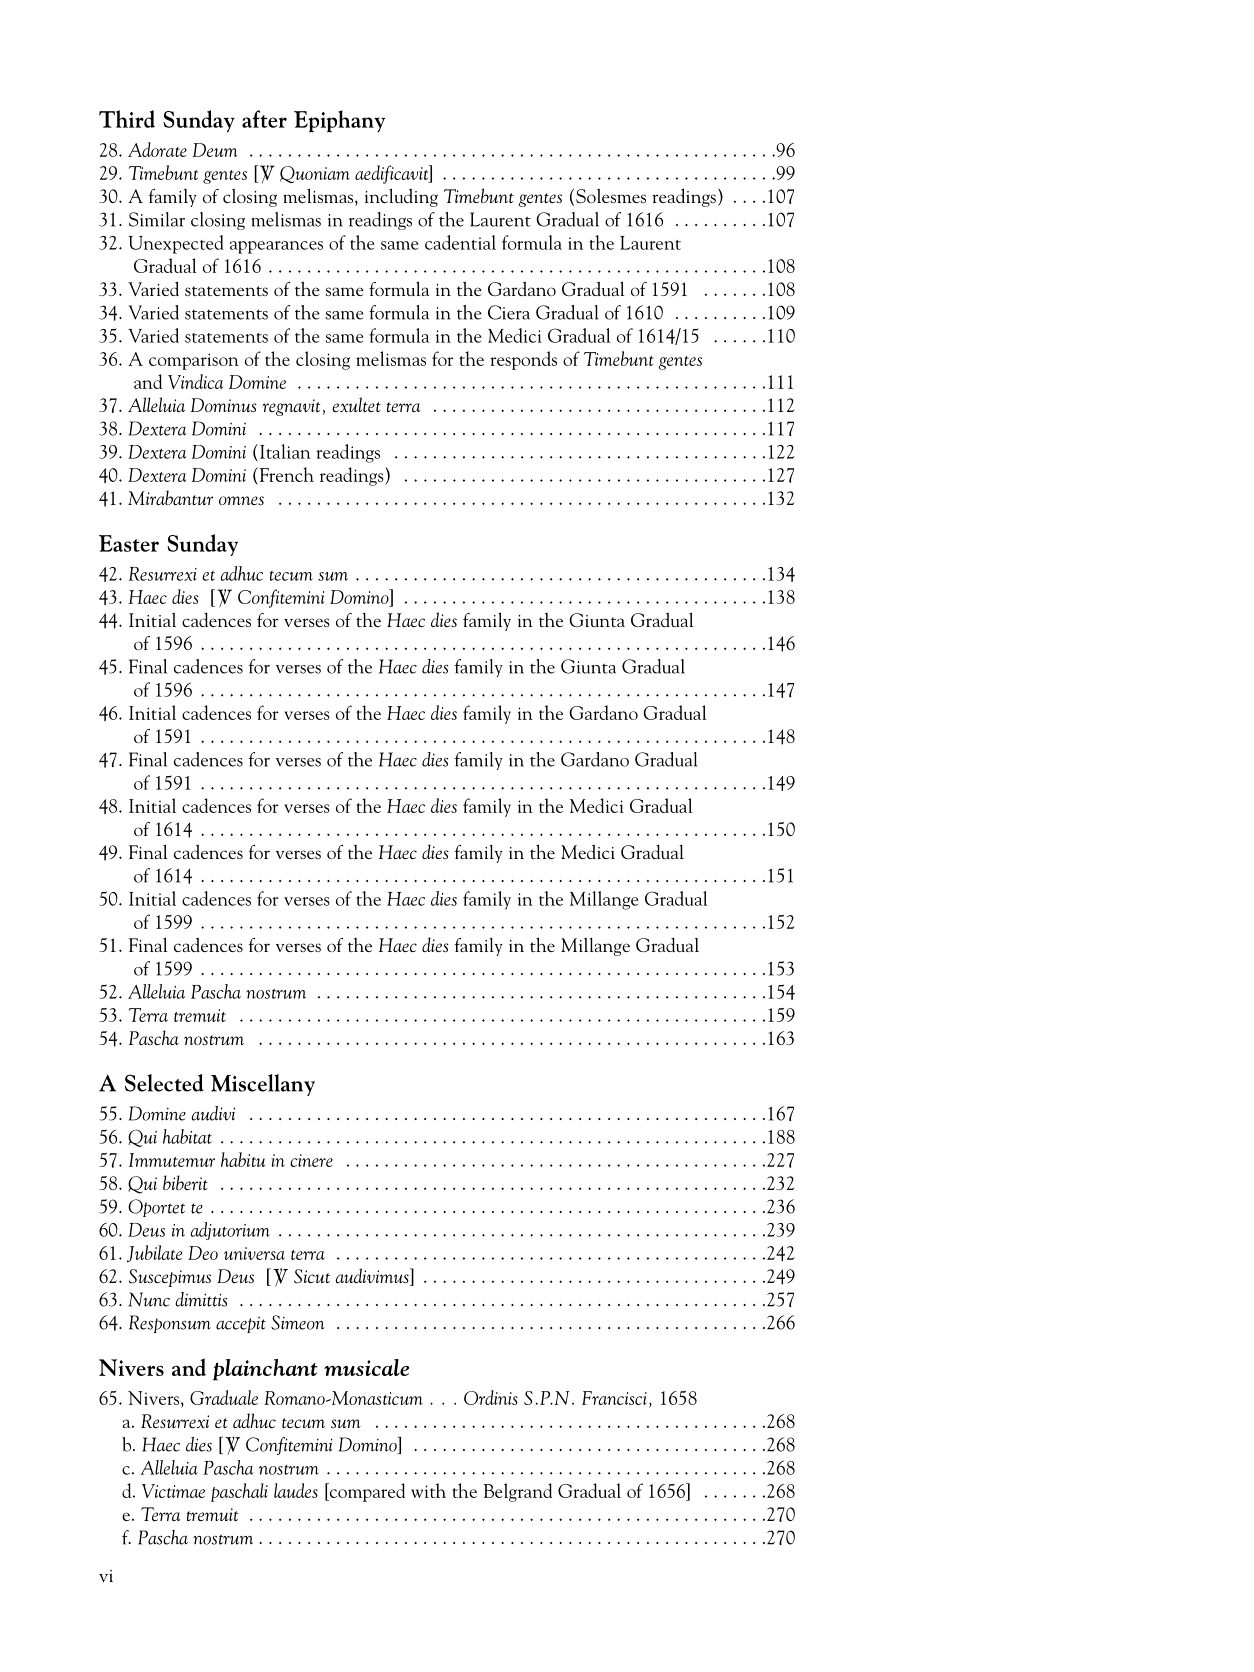 Image resolution: width=1254 pixels, height=1672 pixels. Describe the element at coordinates (428, 1490) in the page. I see `with` at that location.
